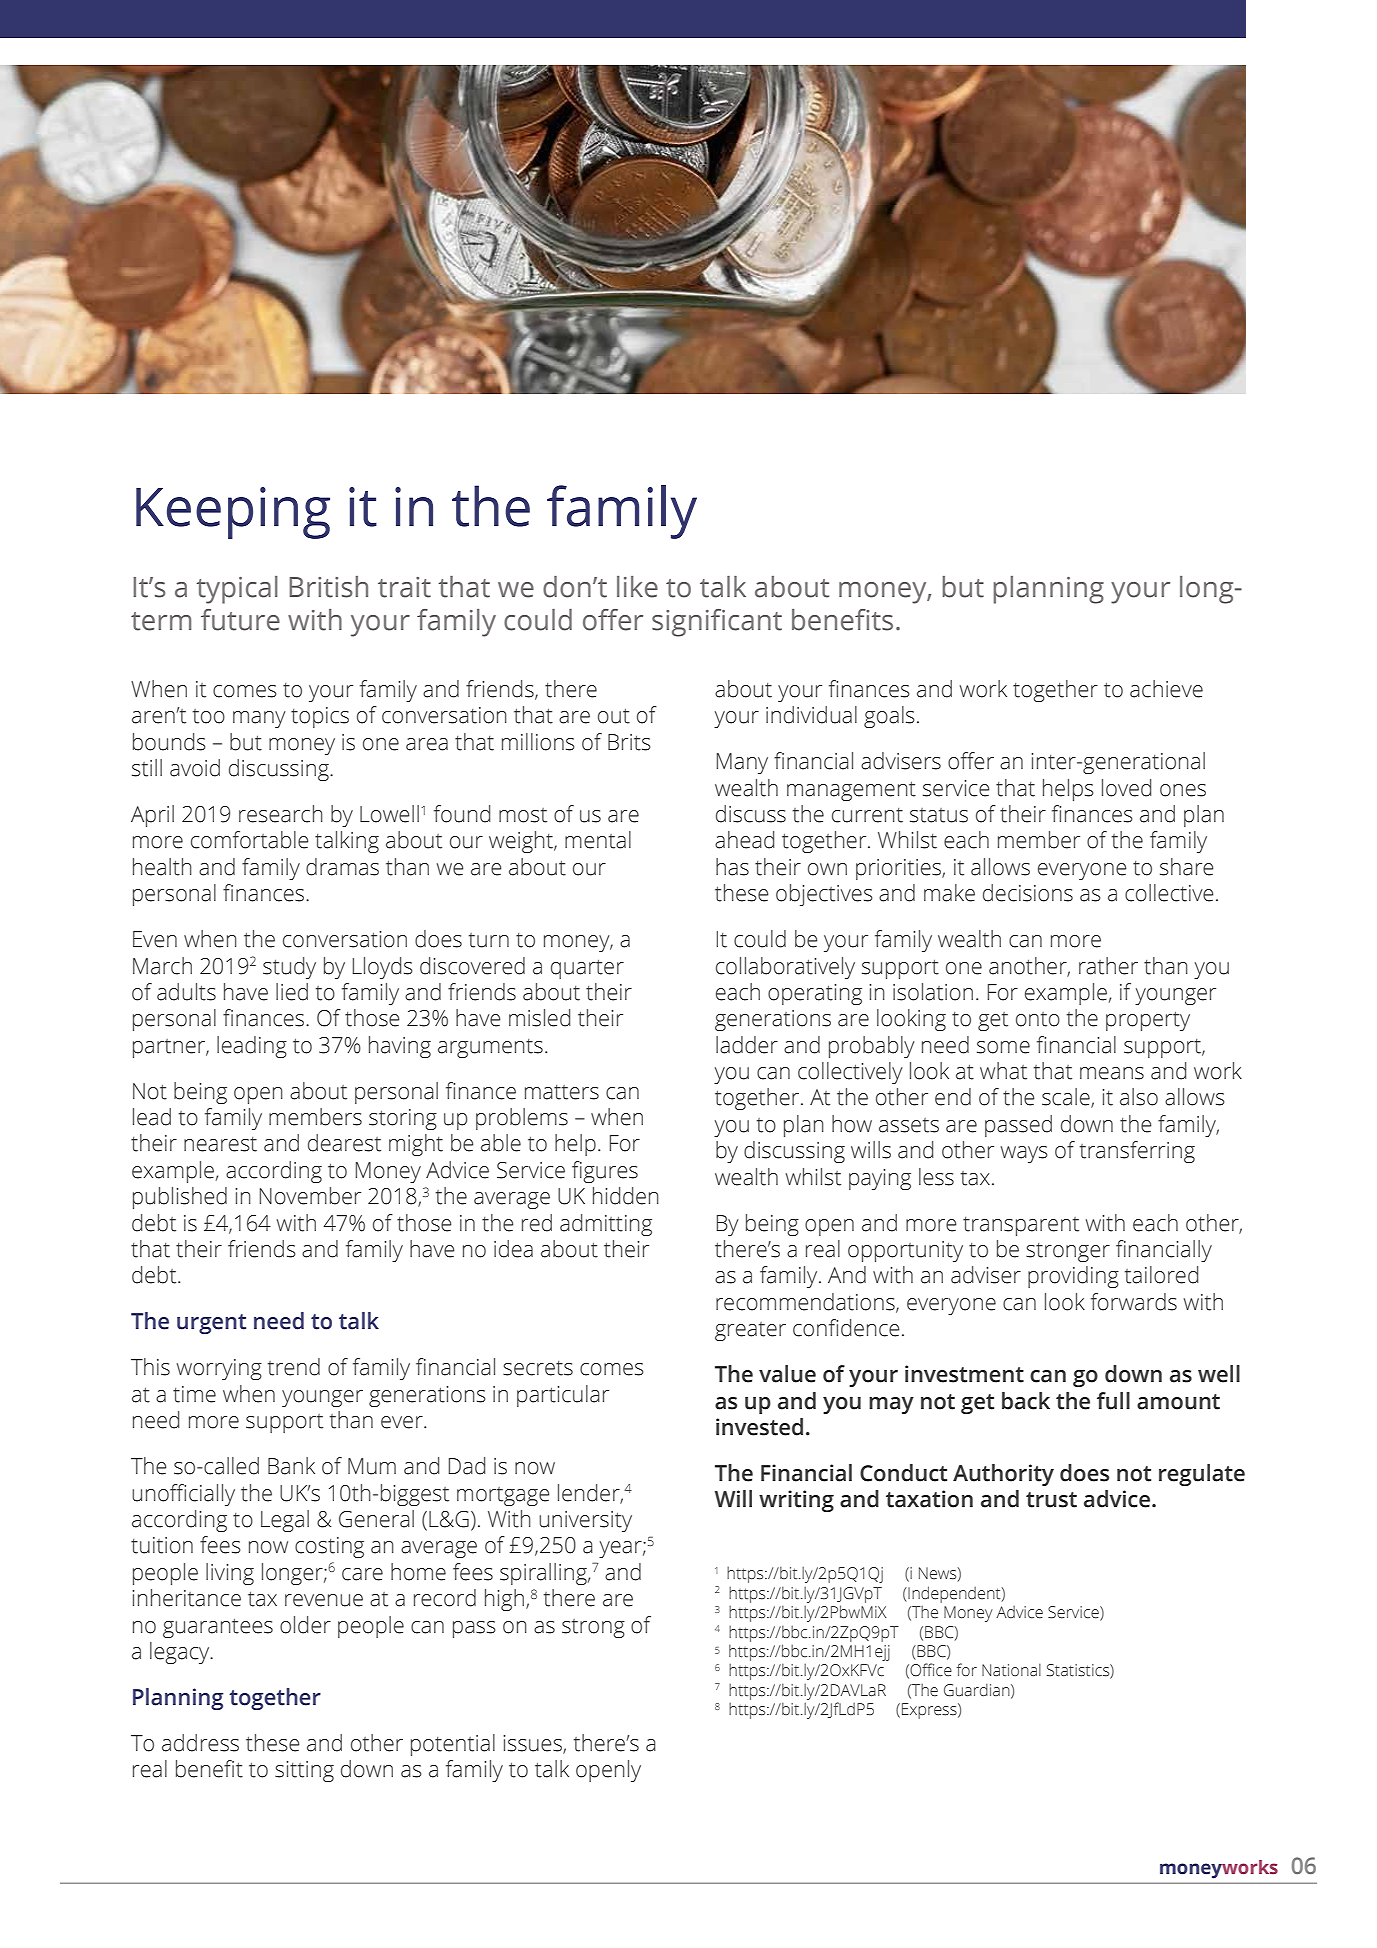 This screenshot has height=1948, width=1377. What do you see at coordinates (533, 1744) in the screenshot?
I see `issues` at bounding box center [533, 1744].
